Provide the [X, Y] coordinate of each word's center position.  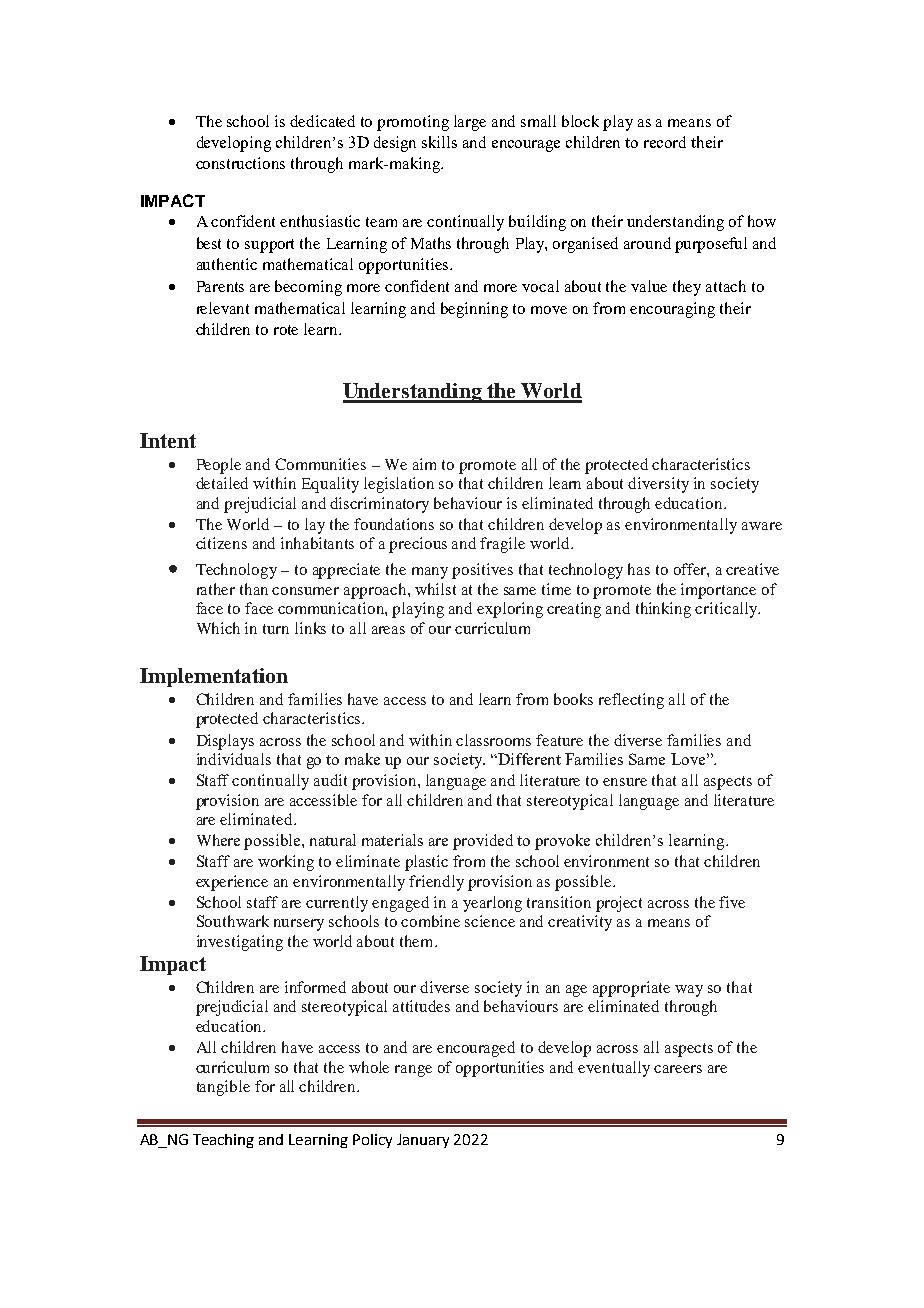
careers [678, 1069]
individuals [234, 759]
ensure [625, 782]
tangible [223, 1088]
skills [439, 142]
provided [483, 842]
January [423, 1141]
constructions [240, 163]
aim [424, 464]
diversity [658, 485]
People [219, 466]
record [665, 142]
